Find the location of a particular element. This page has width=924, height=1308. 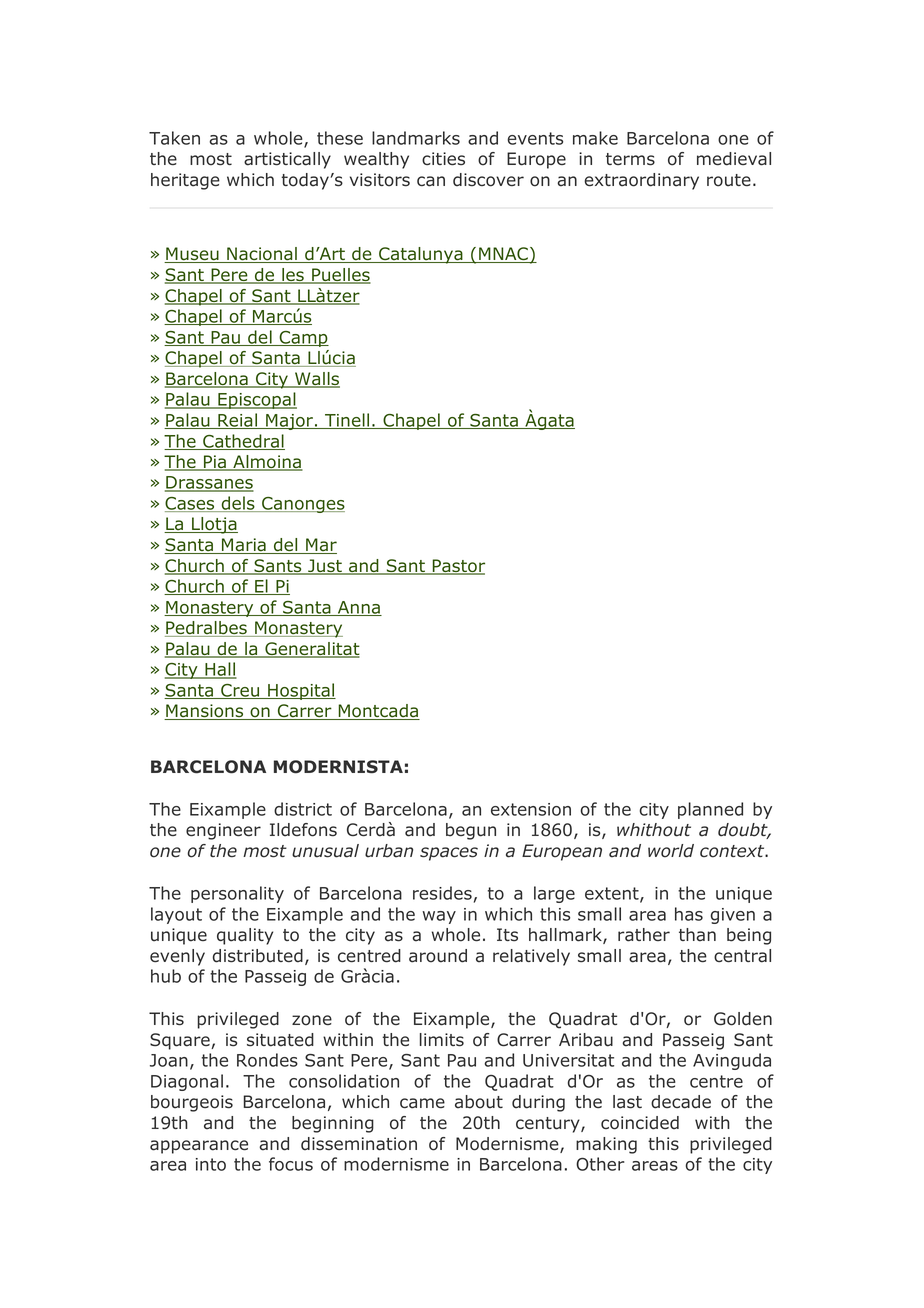

resides is located at coordinates (442, 893).
